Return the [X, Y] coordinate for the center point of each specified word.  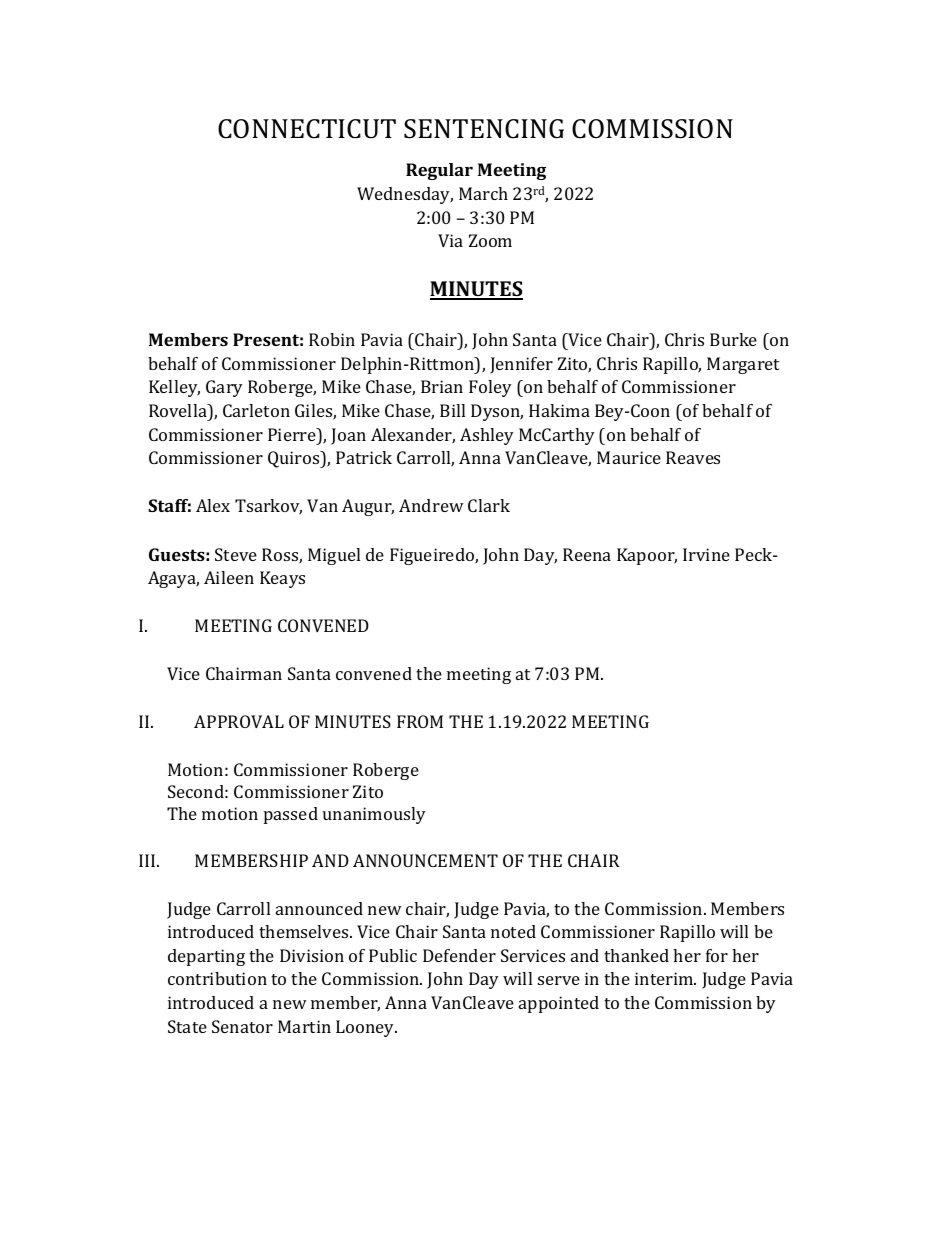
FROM [420, 721]
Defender [459, 955]
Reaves [693, 457]
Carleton [256, 410]
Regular [439, 171]
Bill [452, 410]
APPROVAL [239, 721]
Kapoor [647, 556]
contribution [217, 978]
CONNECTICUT [307, 129]
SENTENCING [484, 129]
